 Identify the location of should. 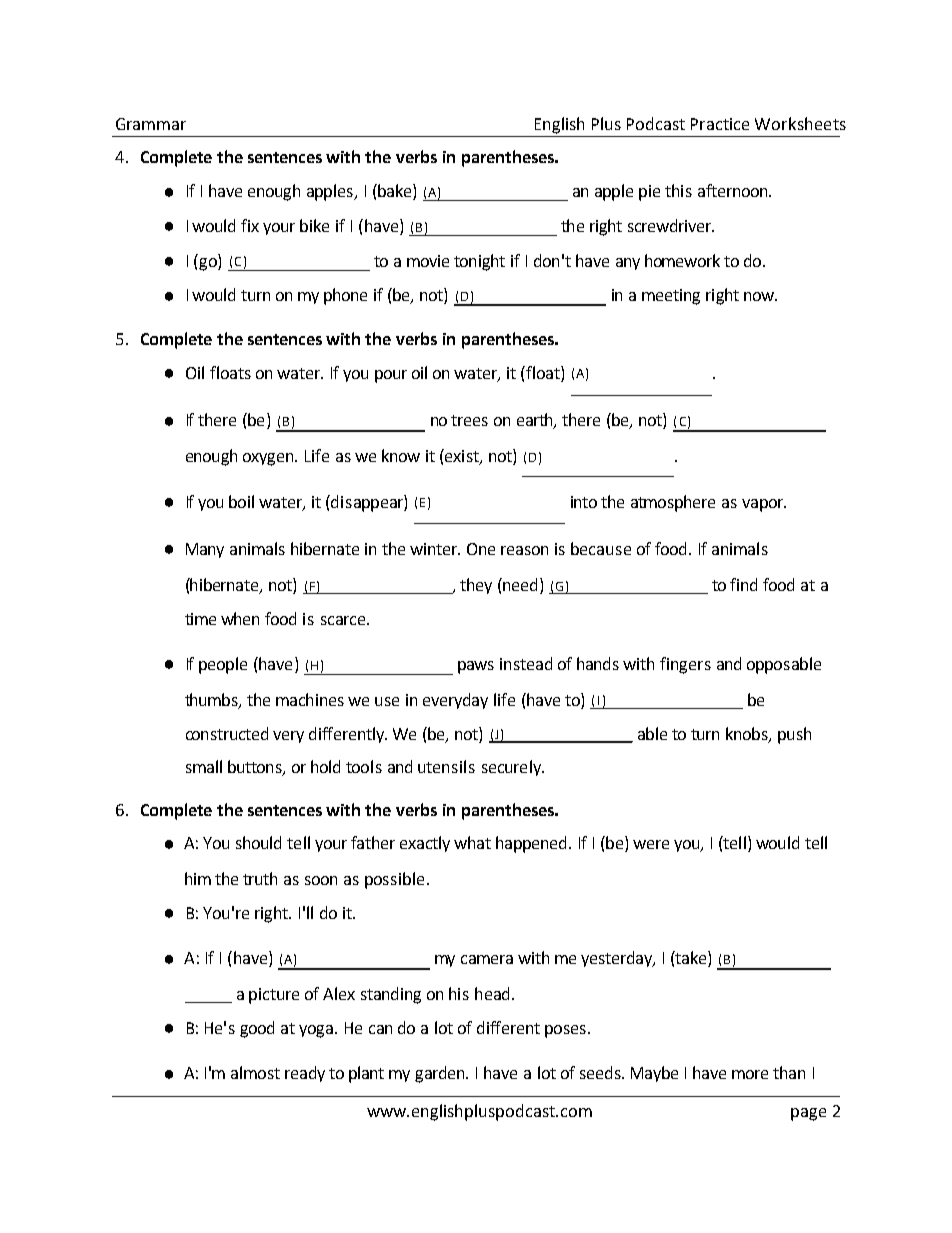
(258, 842).
